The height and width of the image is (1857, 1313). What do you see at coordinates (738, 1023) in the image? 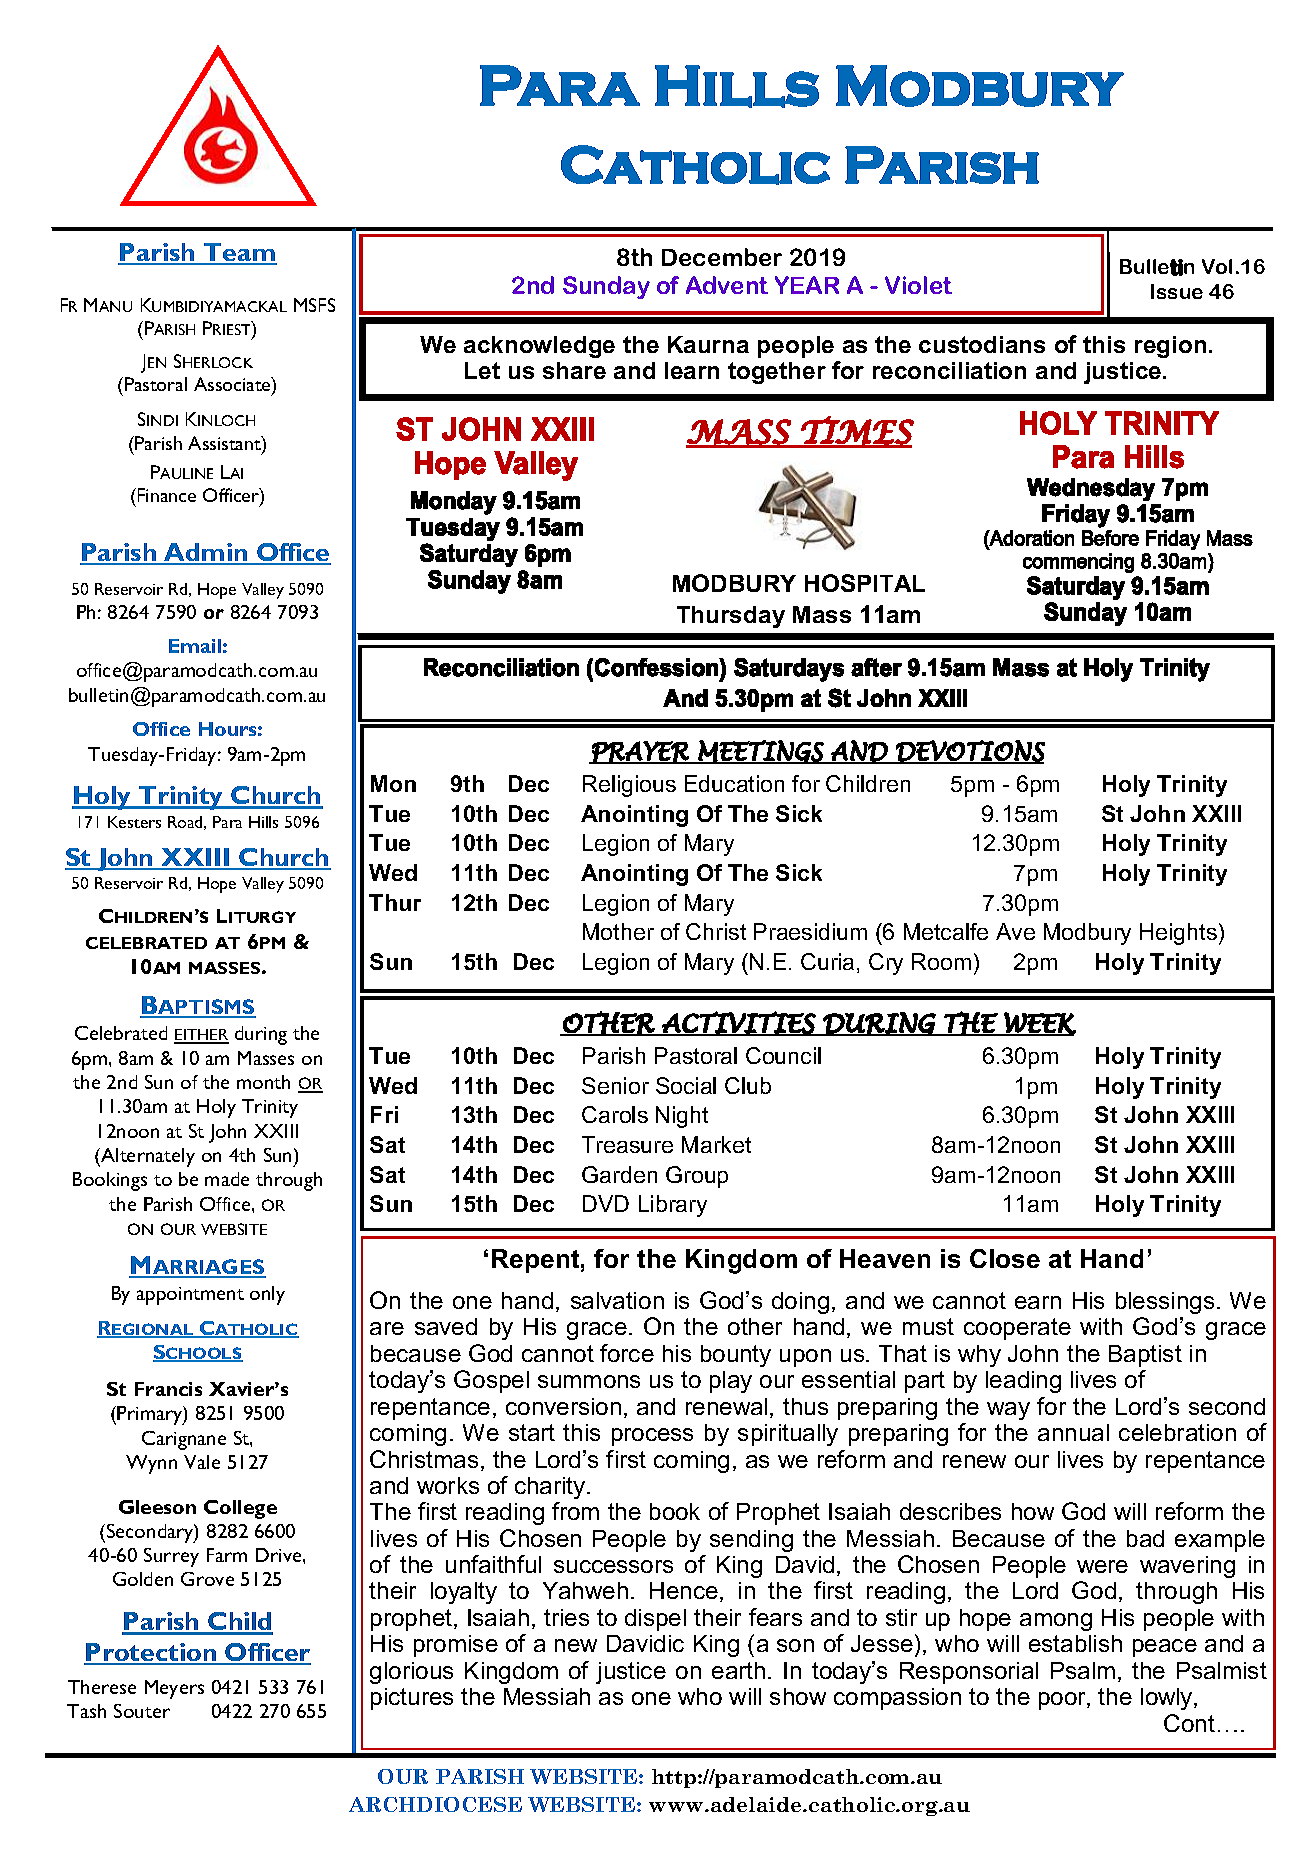
I see `ACTIVITIES` at bounding box center [738, 1023].
